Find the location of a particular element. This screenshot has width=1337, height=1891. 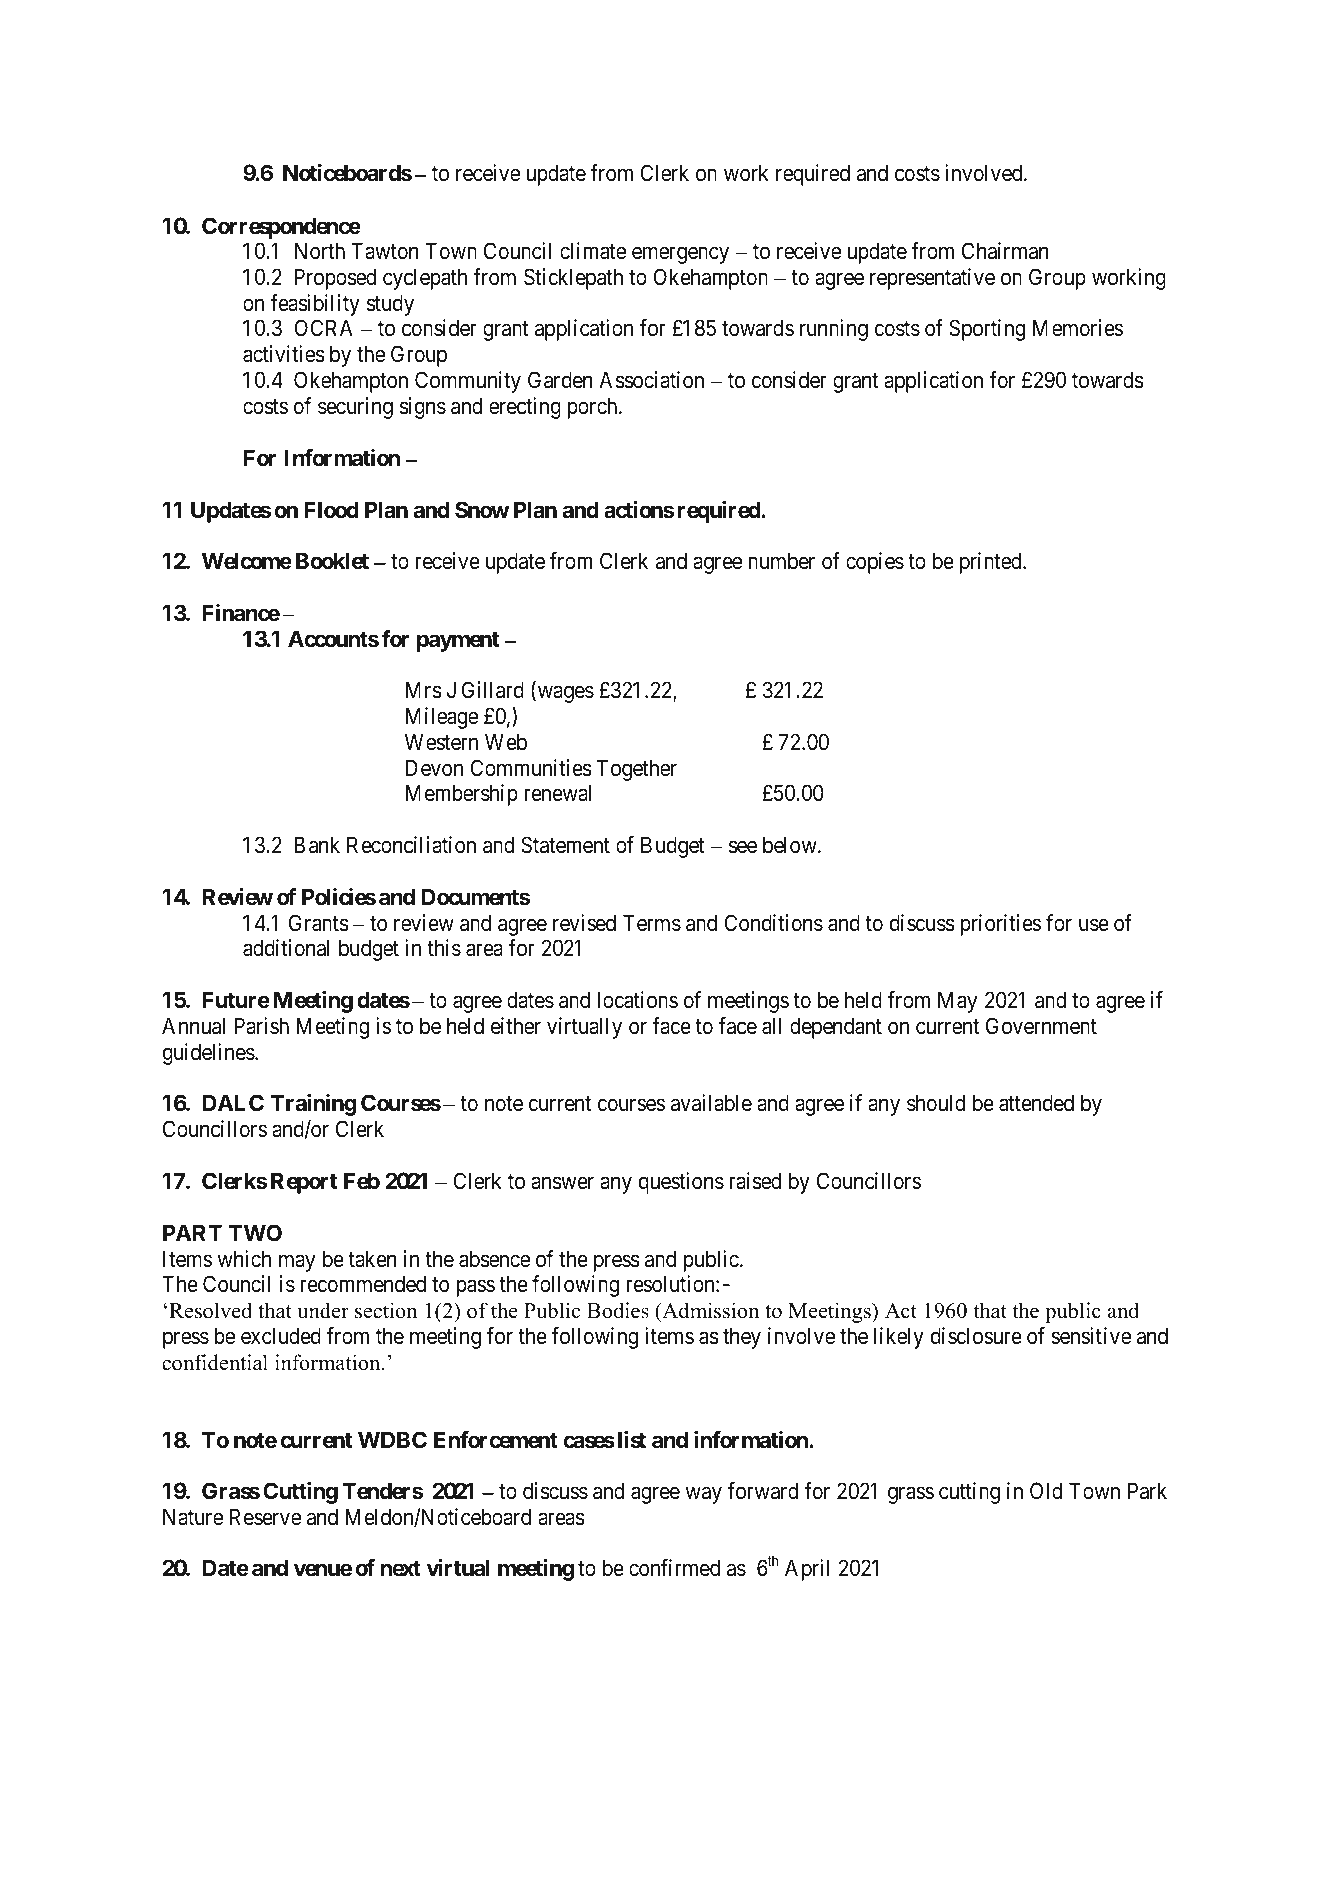

additional is located at coordinates (286, 948).
